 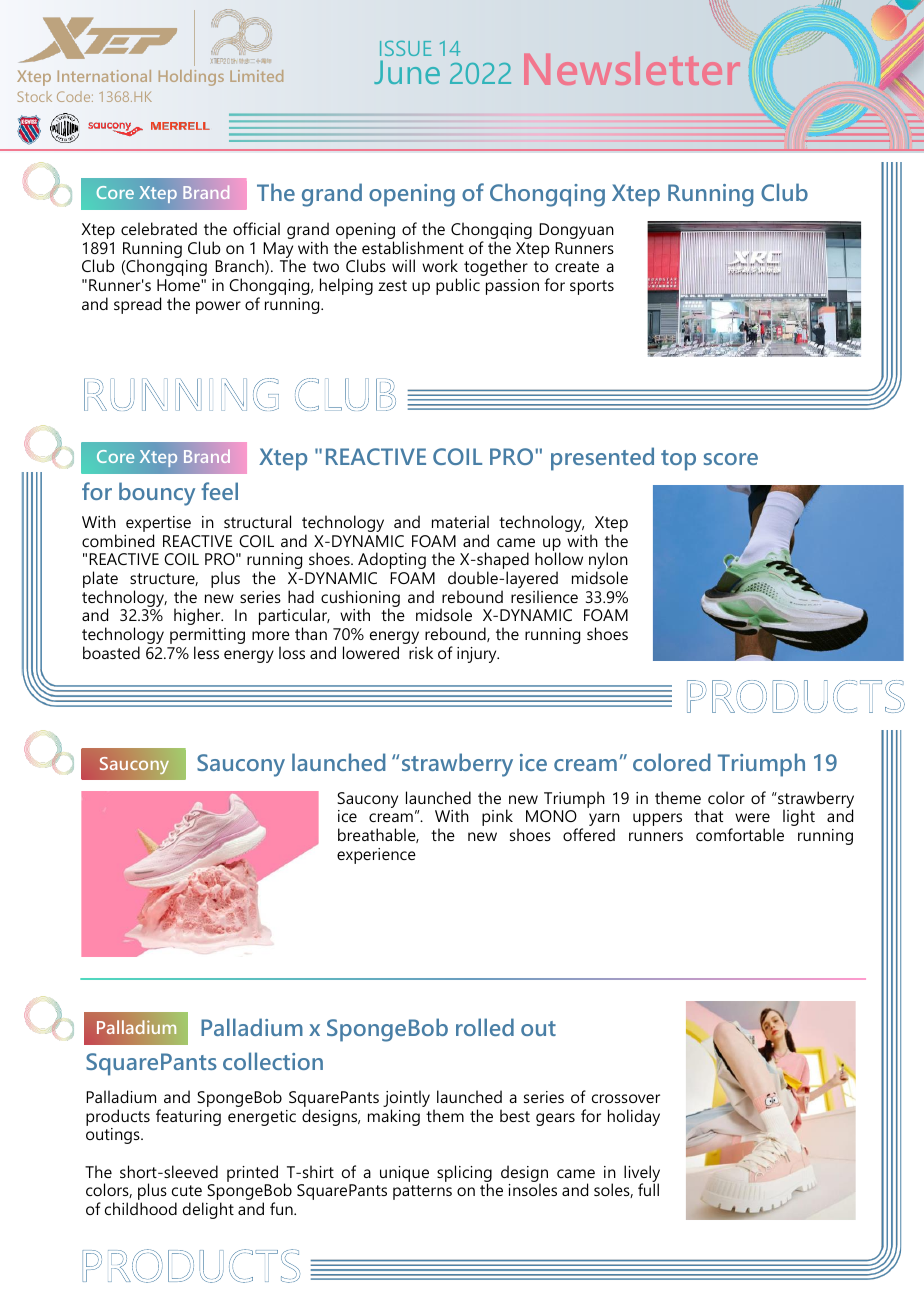 What do you see at coordinates (407, 72) in the screenshot?
I see `June` at bounding box center [407, 72].
